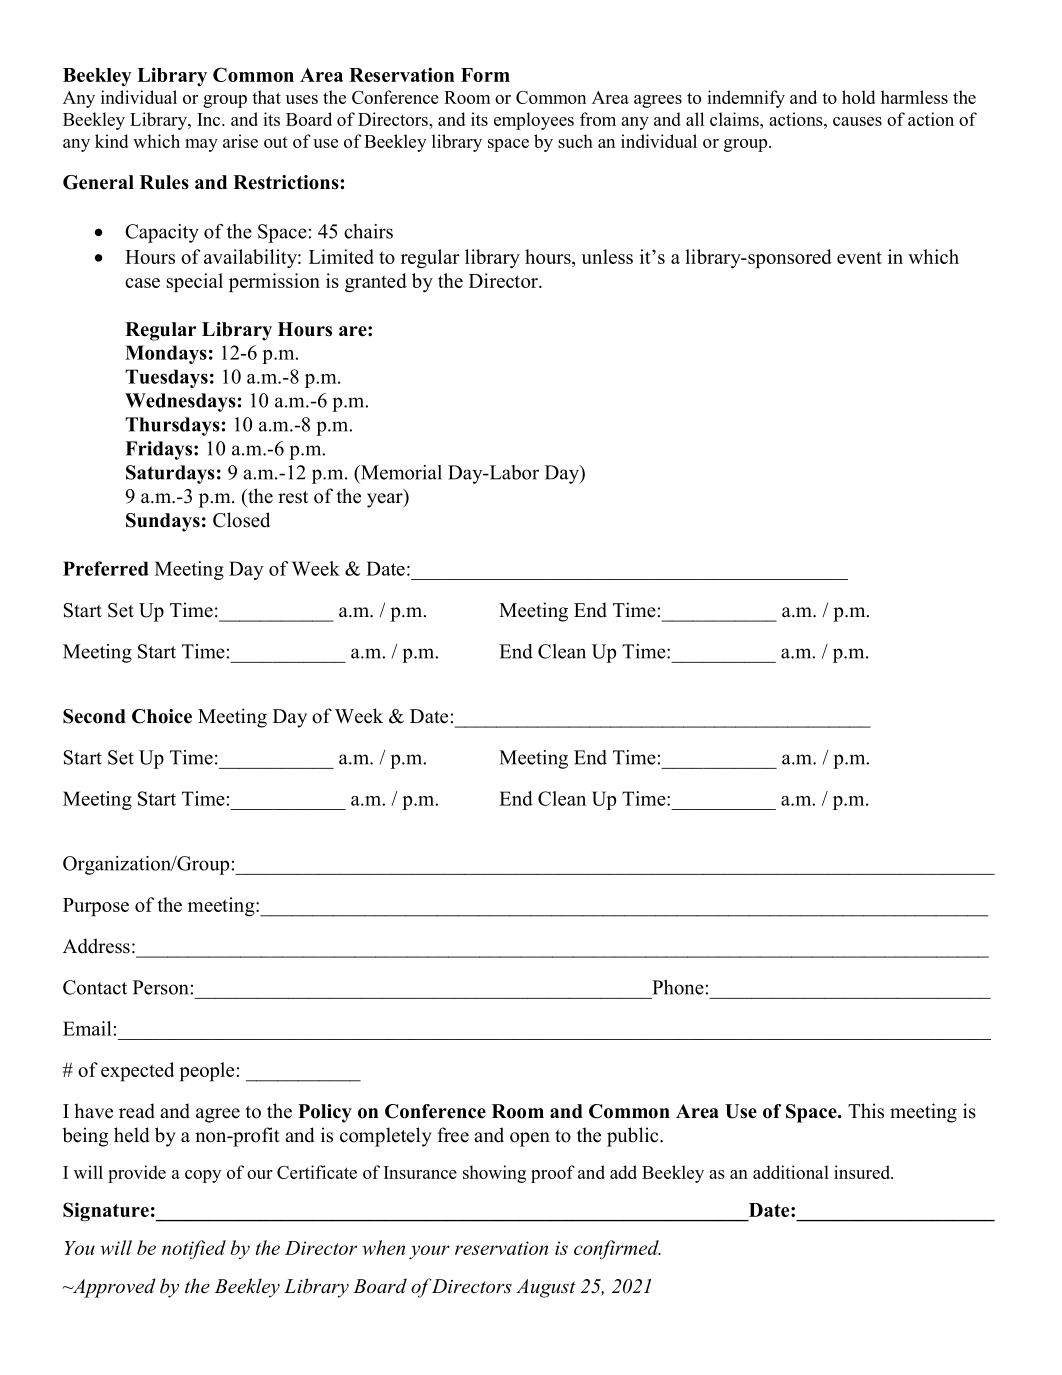  I want to click on Memorial, so click(400, 472).
